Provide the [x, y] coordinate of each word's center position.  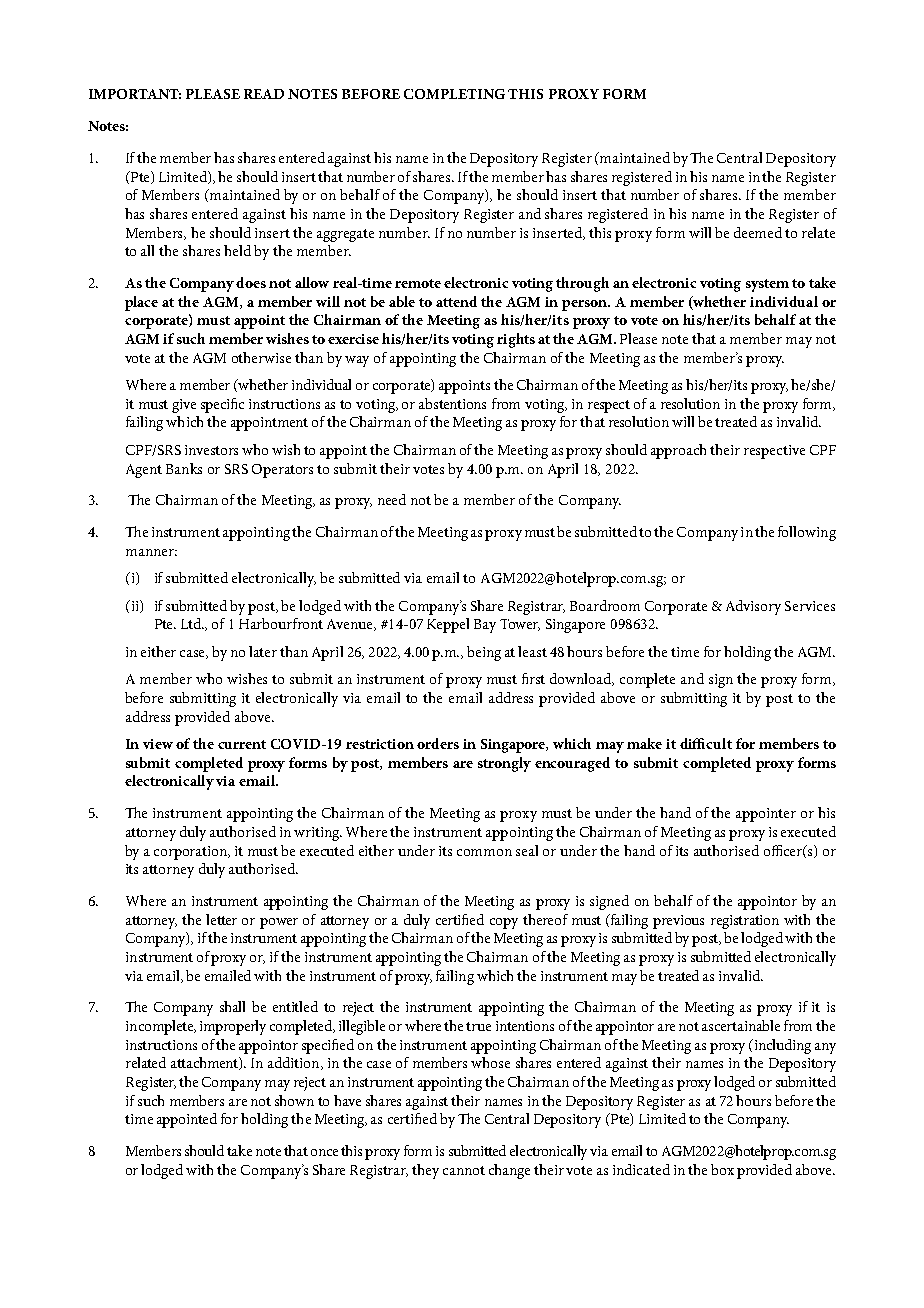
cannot [464, 1170]
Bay [485, 626]
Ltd [192, 623]
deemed [758, 232]
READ [264, 94]
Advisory [753, 607]
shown [294, 1100]
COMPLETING [454, 94]
